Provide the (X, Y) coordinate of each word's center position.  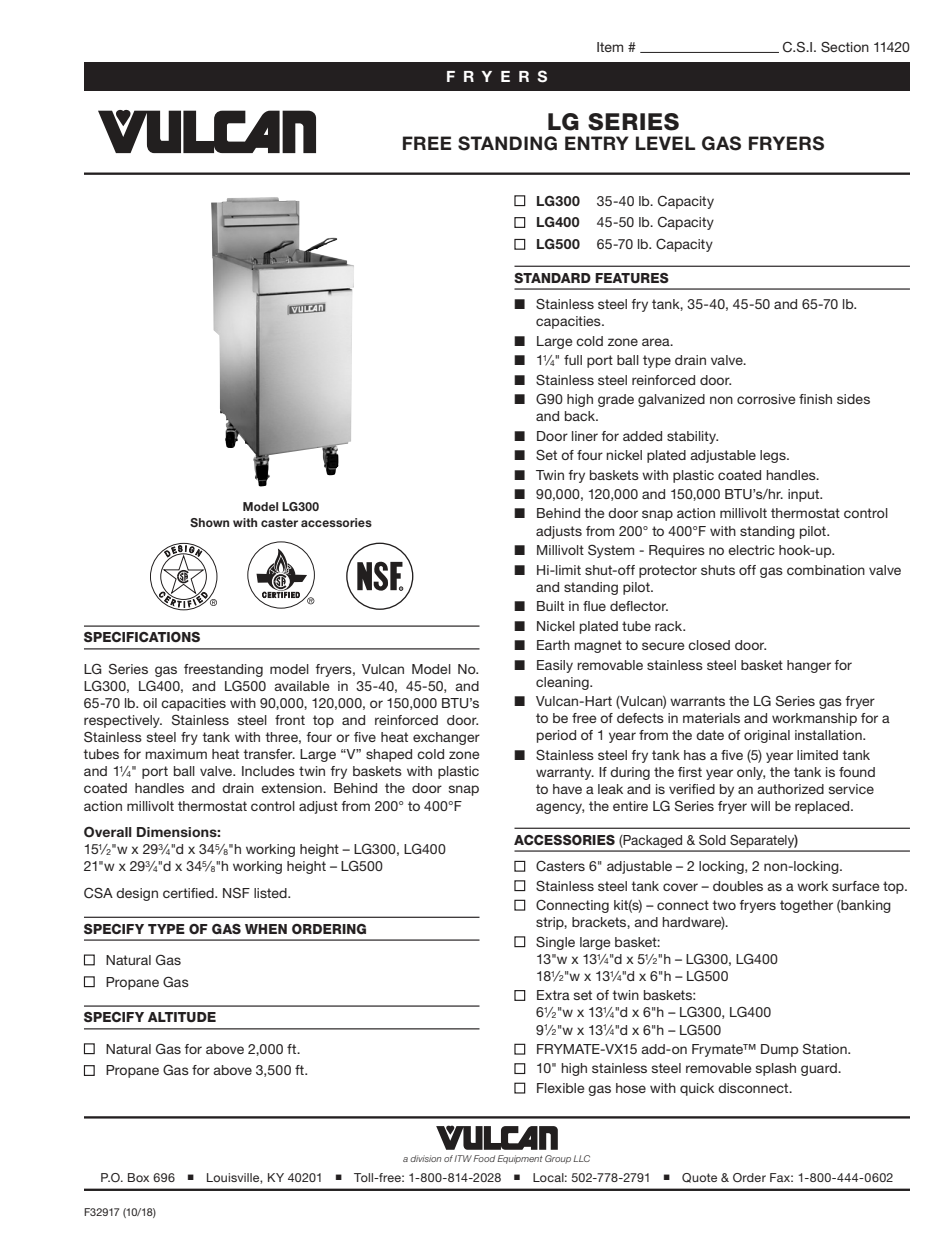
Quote (699, 1178)
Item (610, 47)
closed (709, 645)
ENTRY (597, 143)
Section (845, 47)
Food (484, 1158)
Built (550, 606)
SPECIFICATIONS (142, 637)
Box (138, 1177)
